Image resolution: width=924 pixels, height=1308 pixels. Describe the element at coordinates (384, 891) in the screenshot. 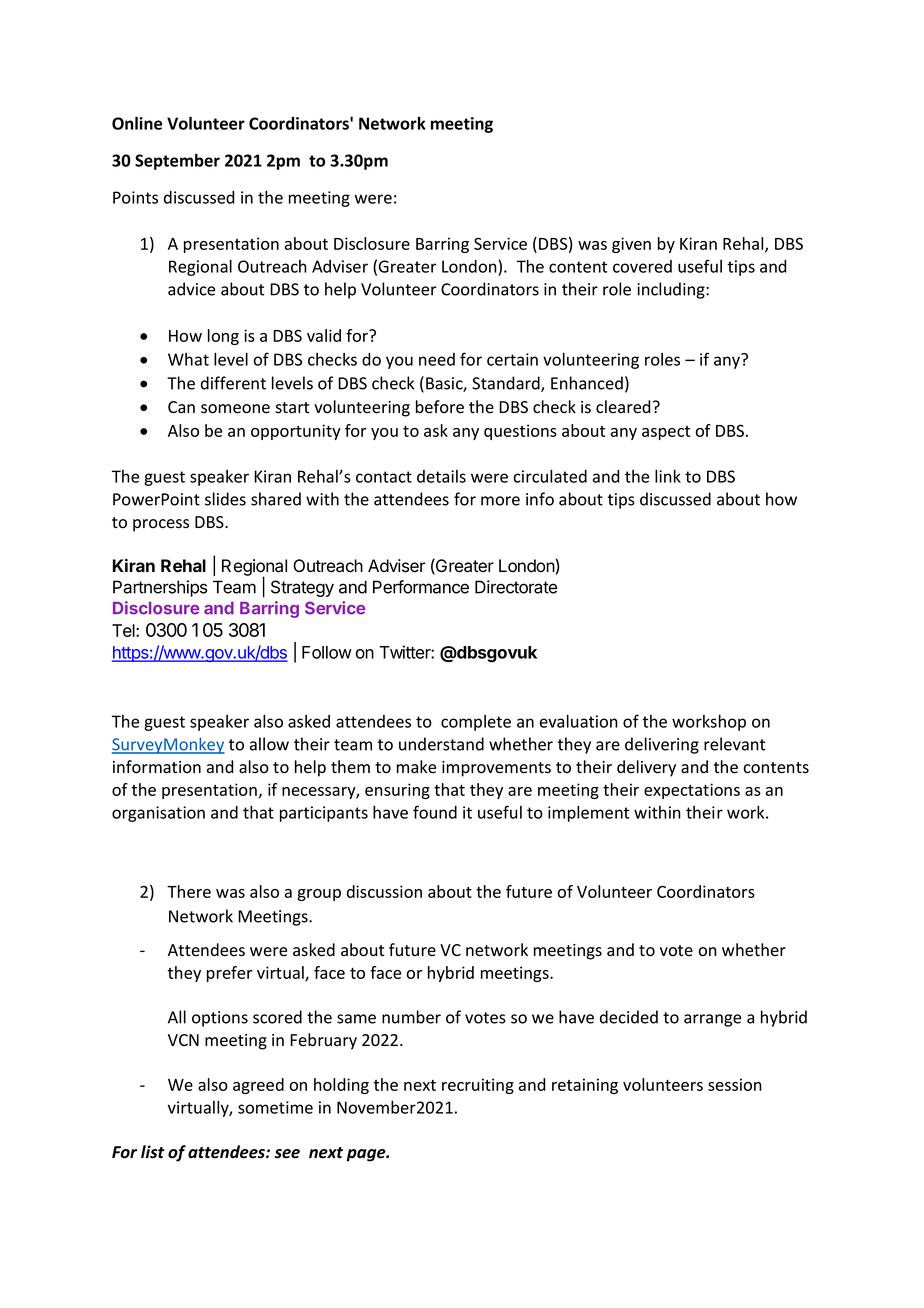

I see `discussion` at that location.
